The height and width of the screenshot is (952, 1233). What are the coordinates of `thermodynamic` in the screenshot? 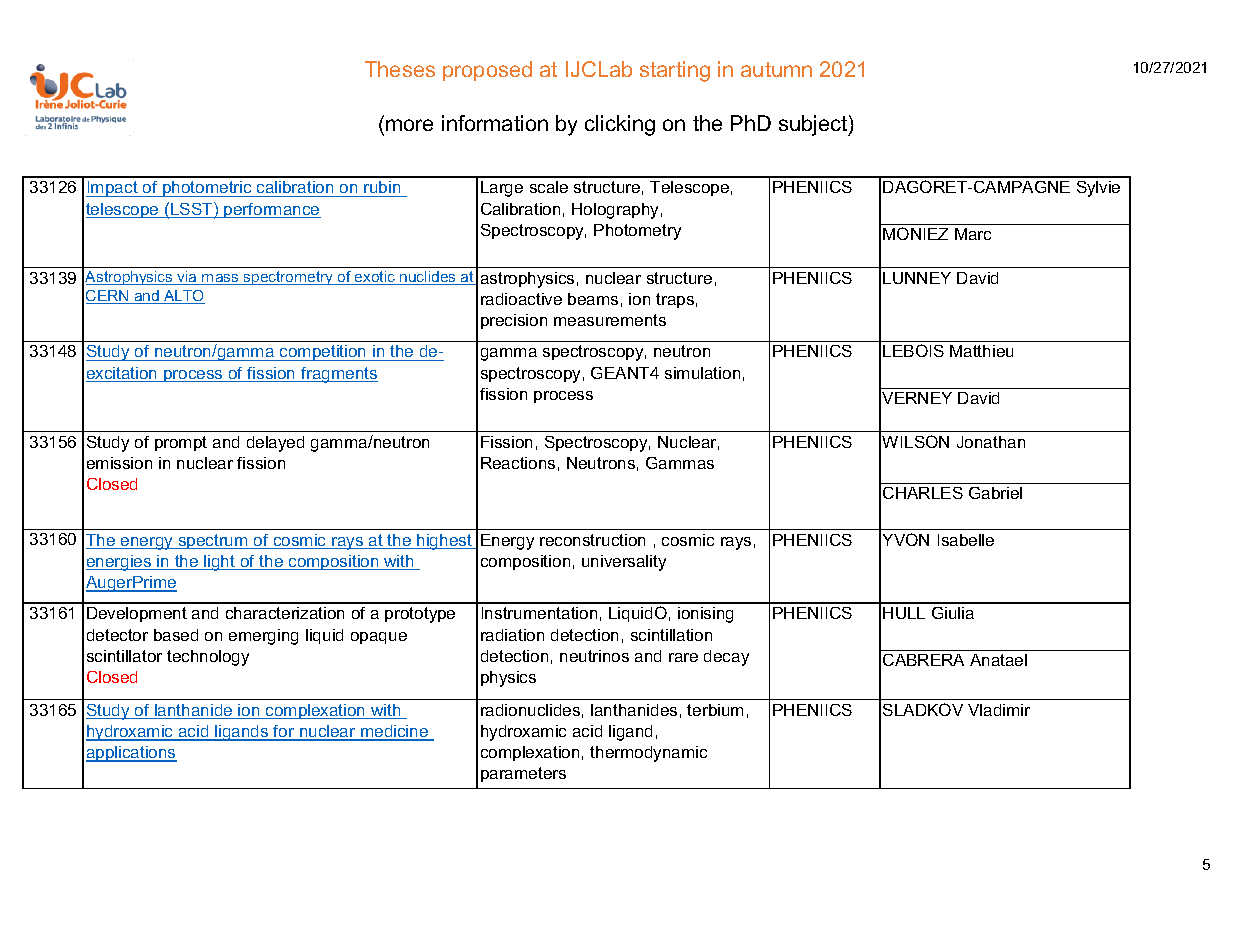 It's located at (648, 754).
